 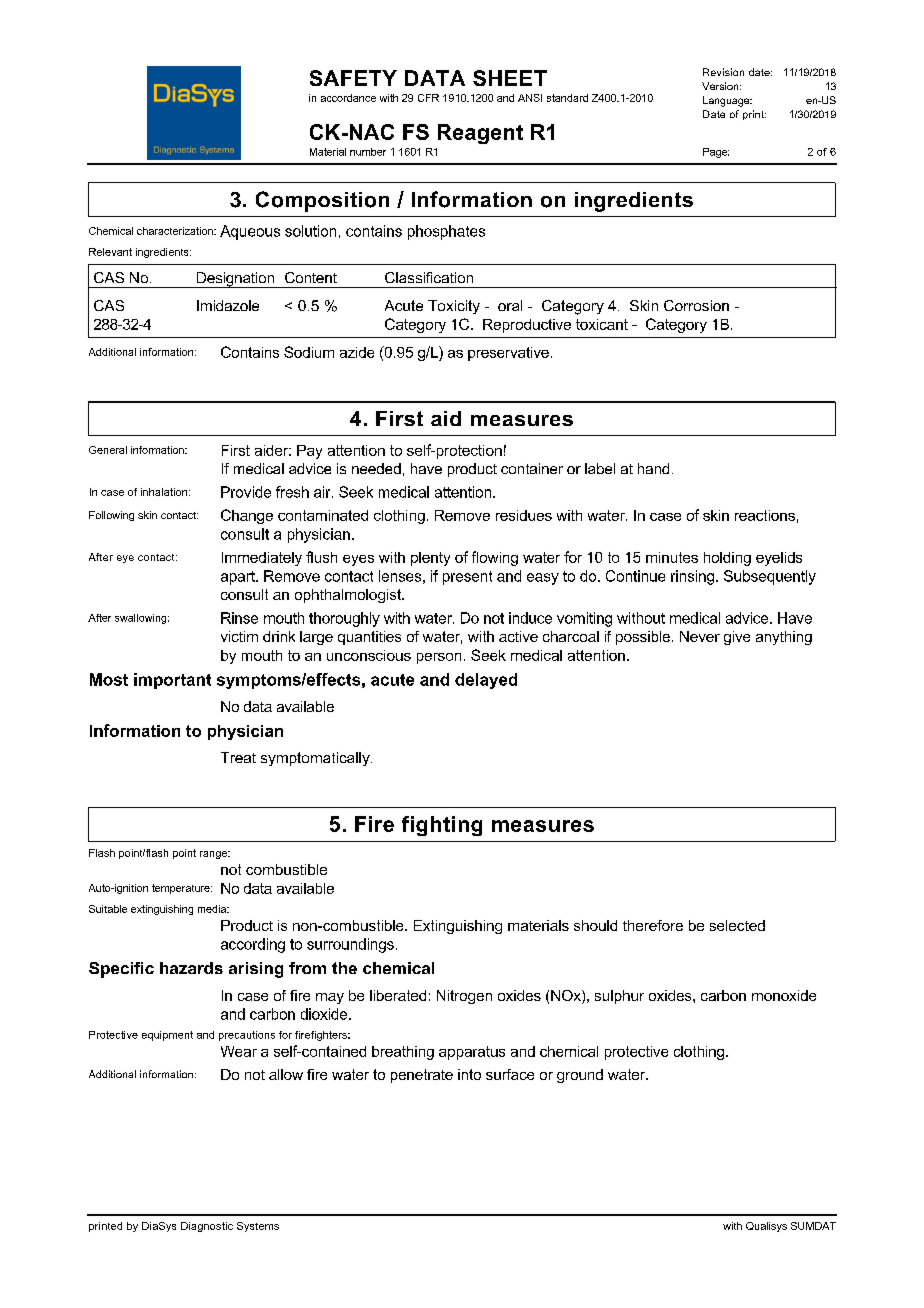 What do you see at coordinates (172, 681) in the page?
I see `important` at bounding box center [172, 681].
